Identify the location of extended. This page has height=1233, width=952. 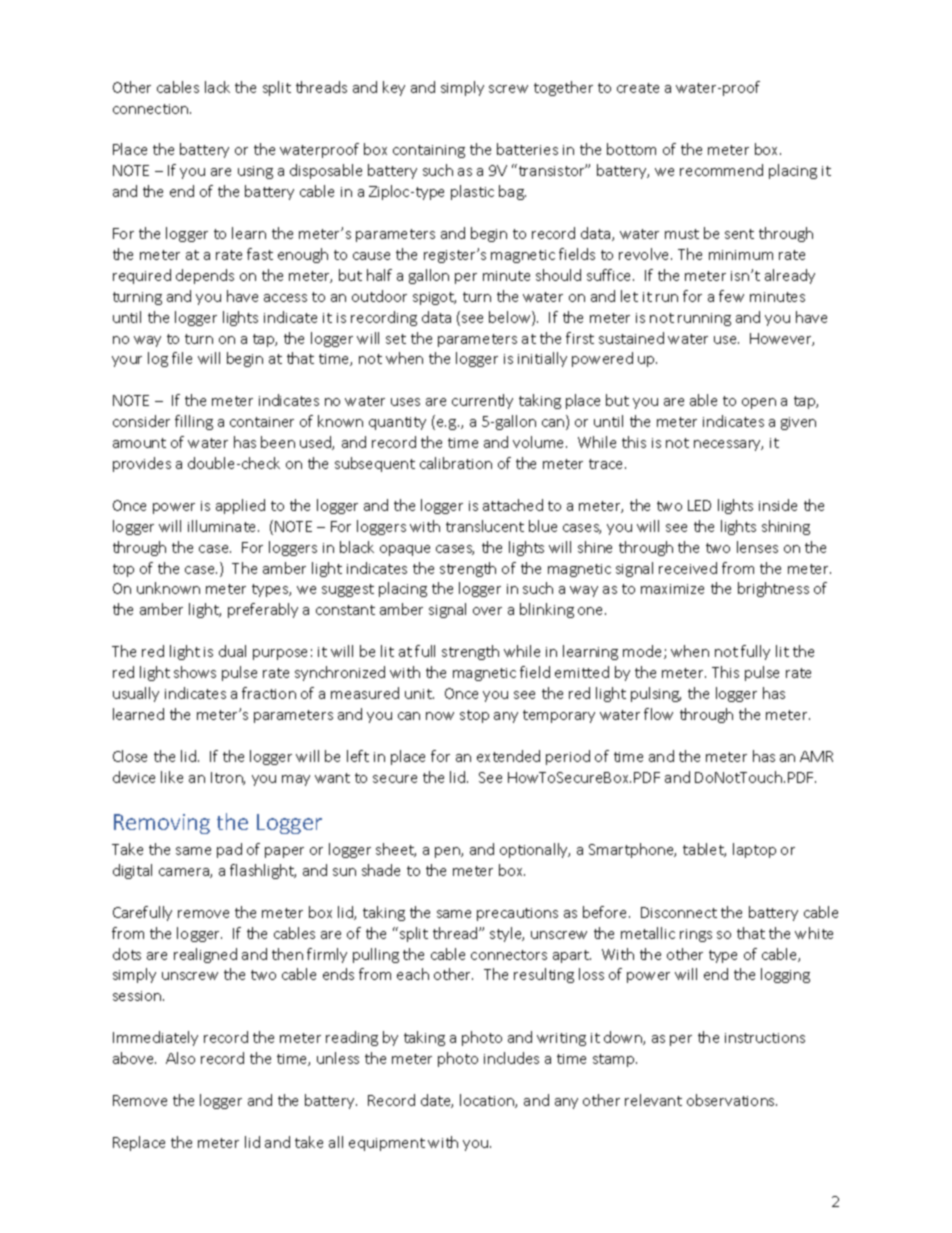
(508, 756).
